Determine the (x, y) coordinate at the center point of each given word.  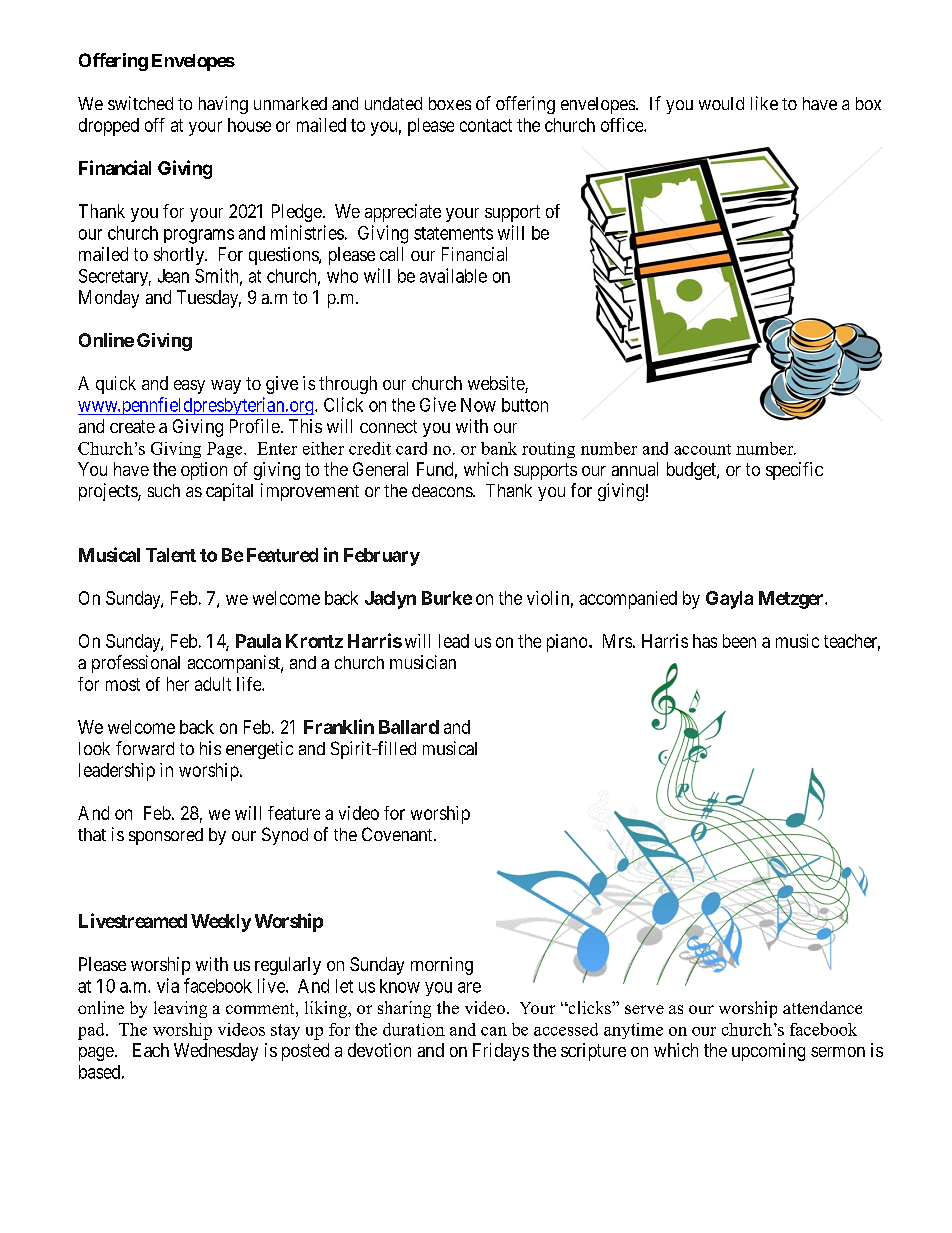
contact (486, 125)
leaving (180, 1009)
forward (145, 748)
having (223, 105)
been (739, 641)
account (702, 449)
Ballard (409, 727)
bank (499, 448)
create (132, 426)
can (494, 1031)
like (764, 103)
